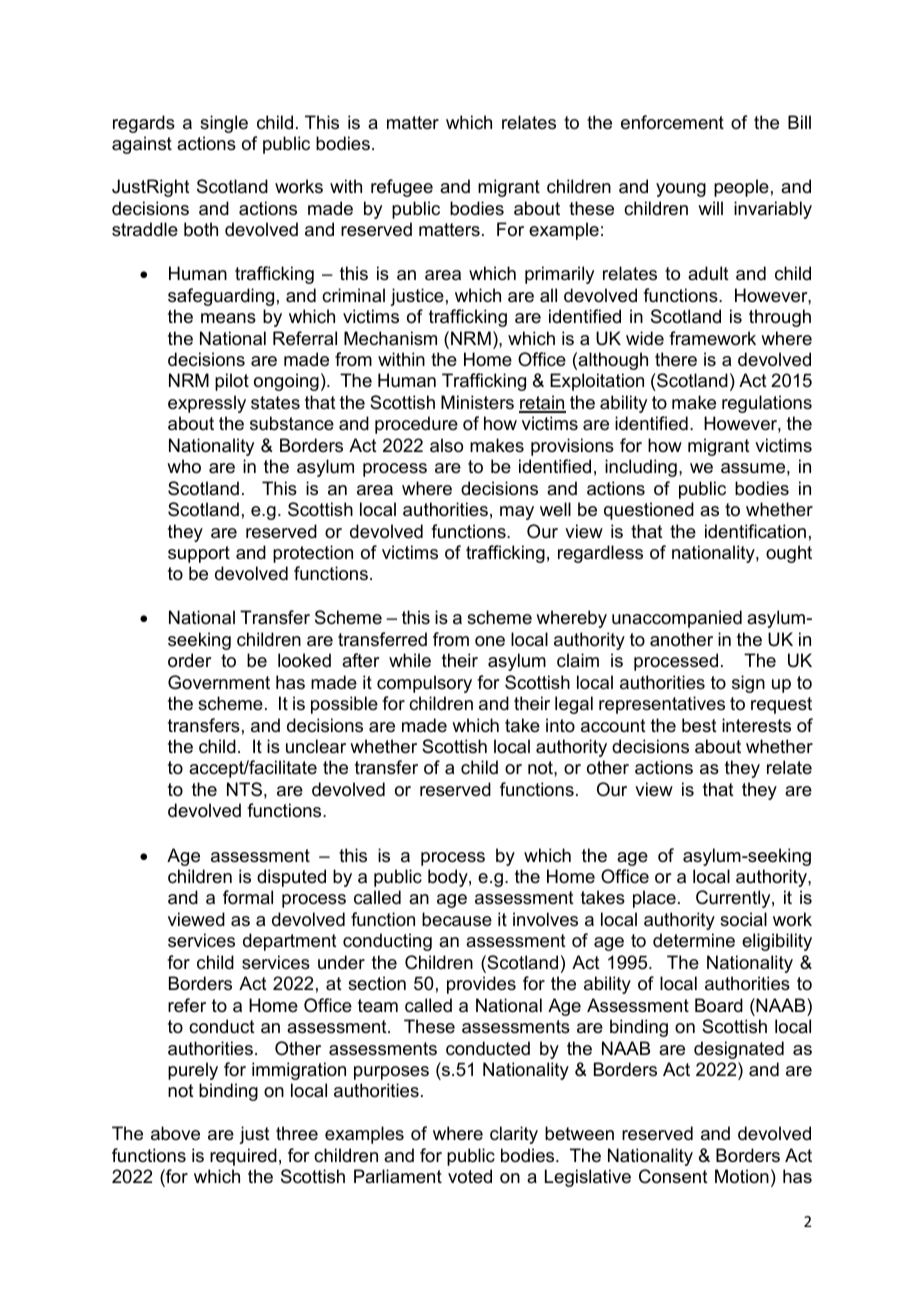  I want to click on people, so click(741, 188).
